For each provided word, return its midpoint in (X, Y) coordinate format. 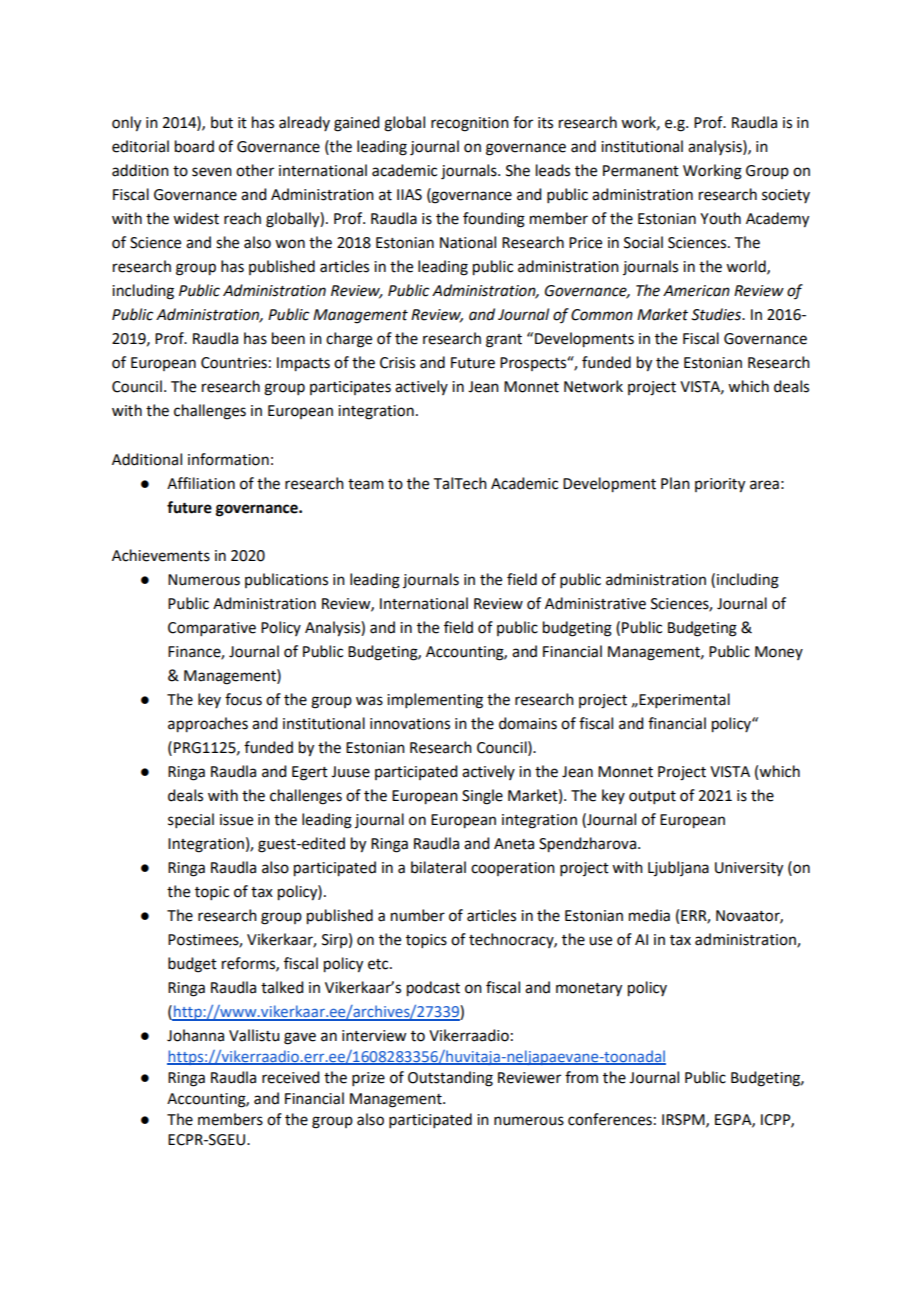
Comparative (212, 629)
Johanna (195, 1035)
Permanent (641, 171)
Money (779, 653)
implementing (435, 701)
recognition (470, 124)
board (194, 146)
